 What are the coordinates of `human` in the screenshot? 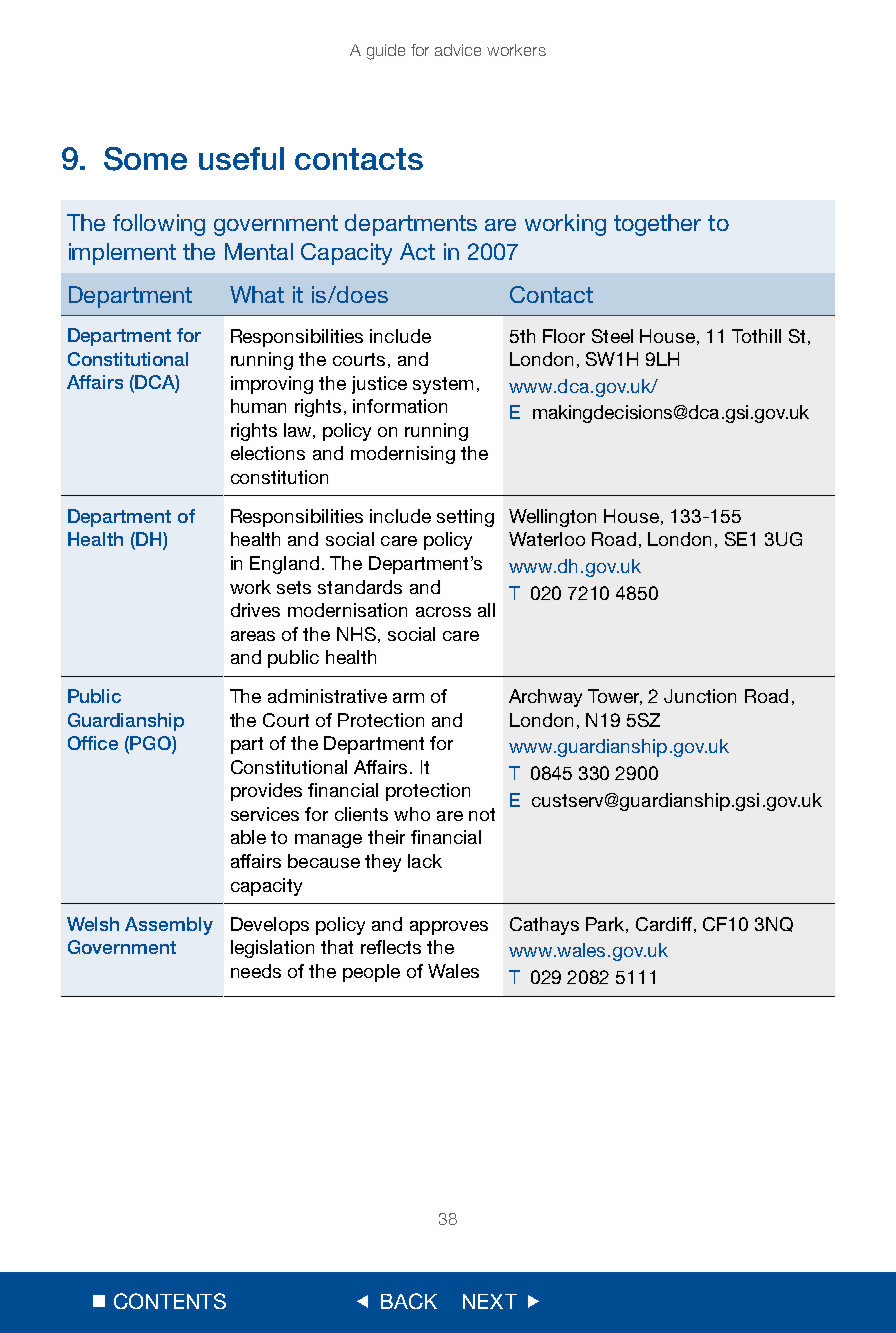 It's located at (258, 406).
